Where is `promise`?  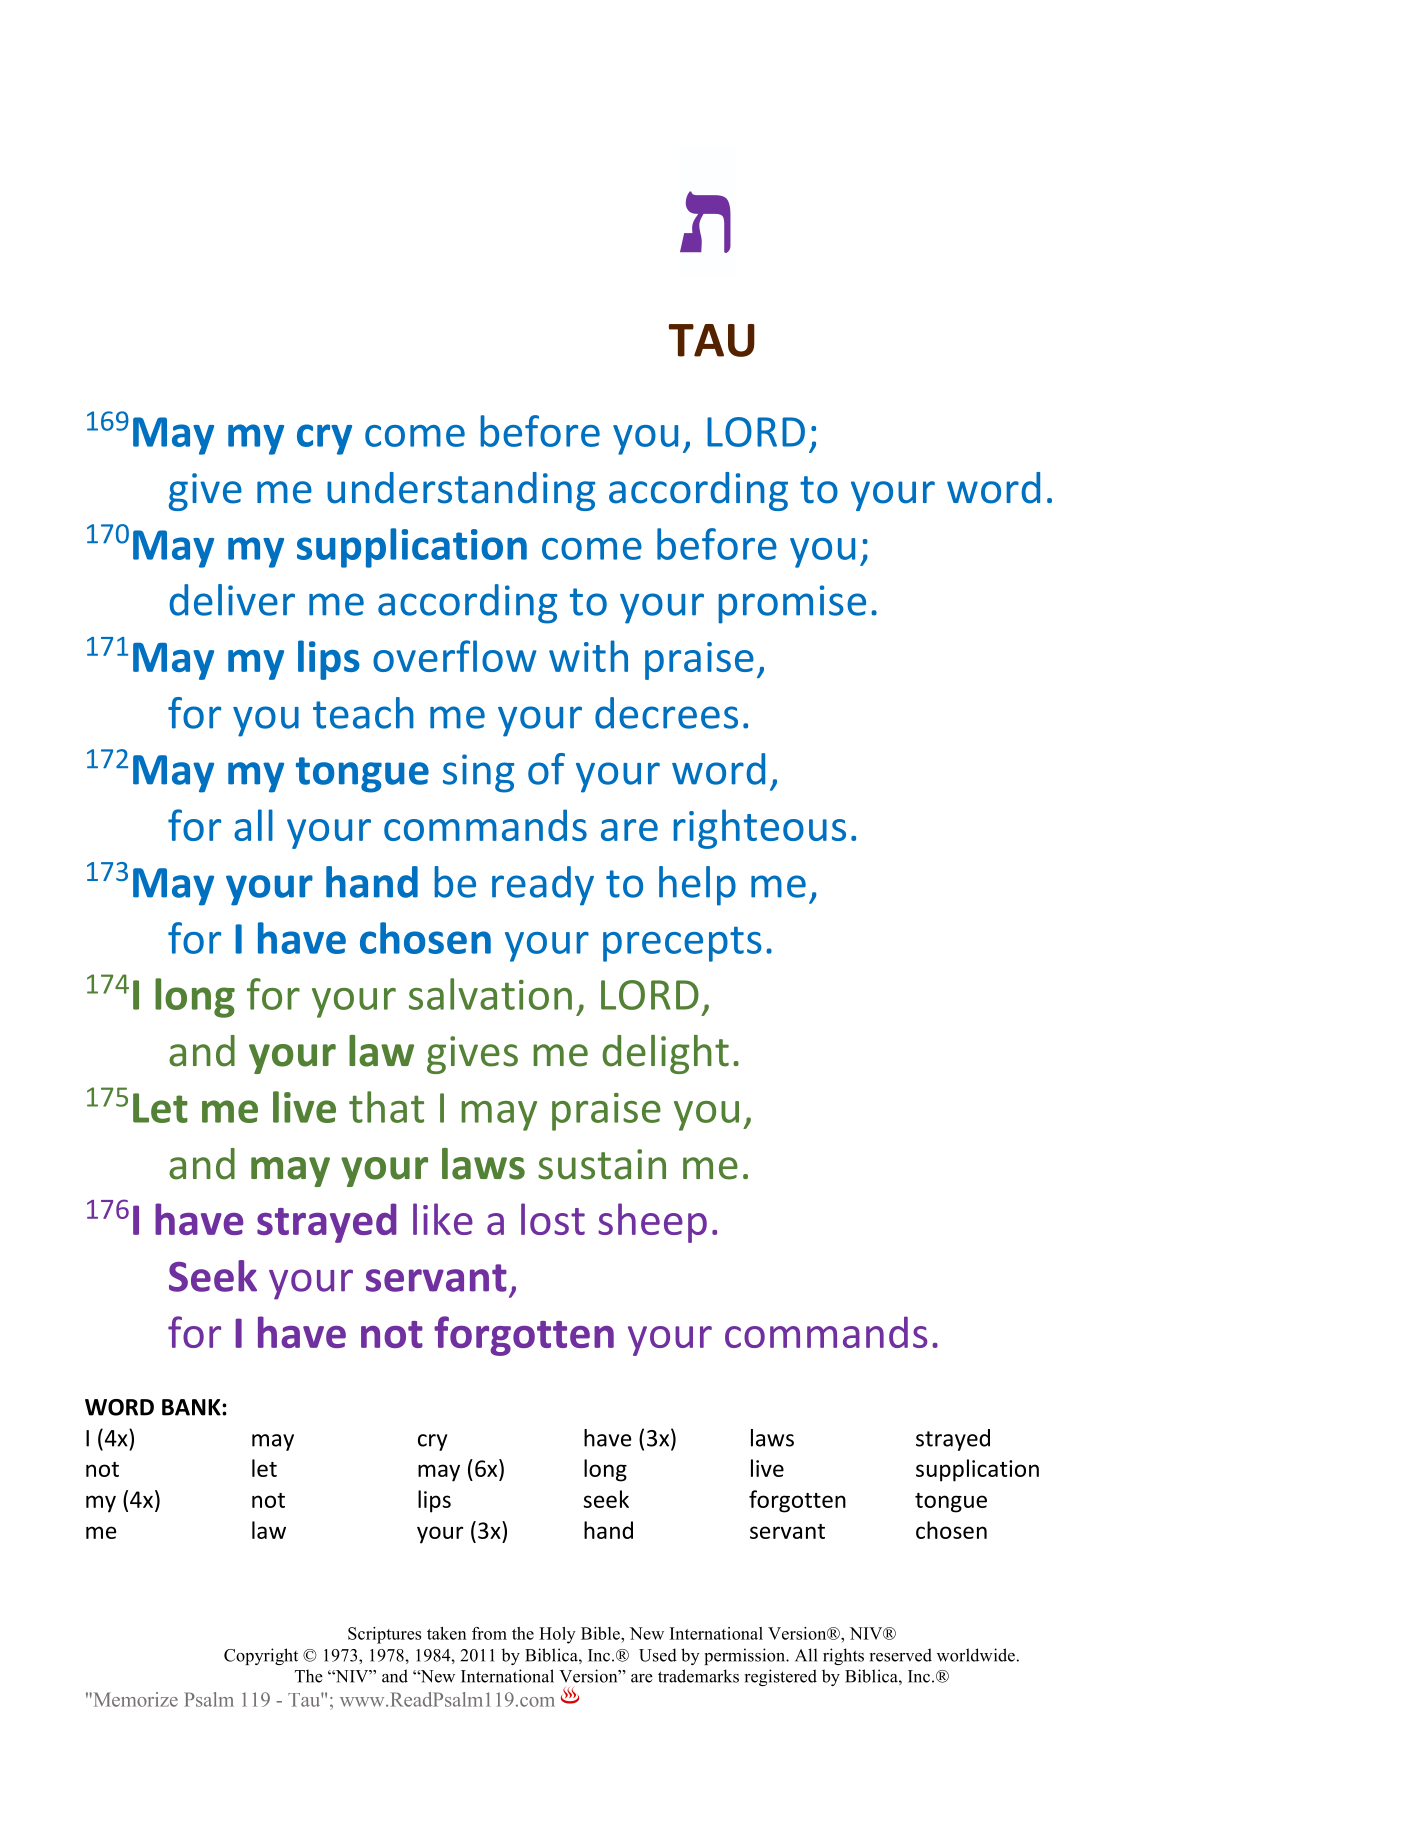 promise is located at coordinates (792, 604).
